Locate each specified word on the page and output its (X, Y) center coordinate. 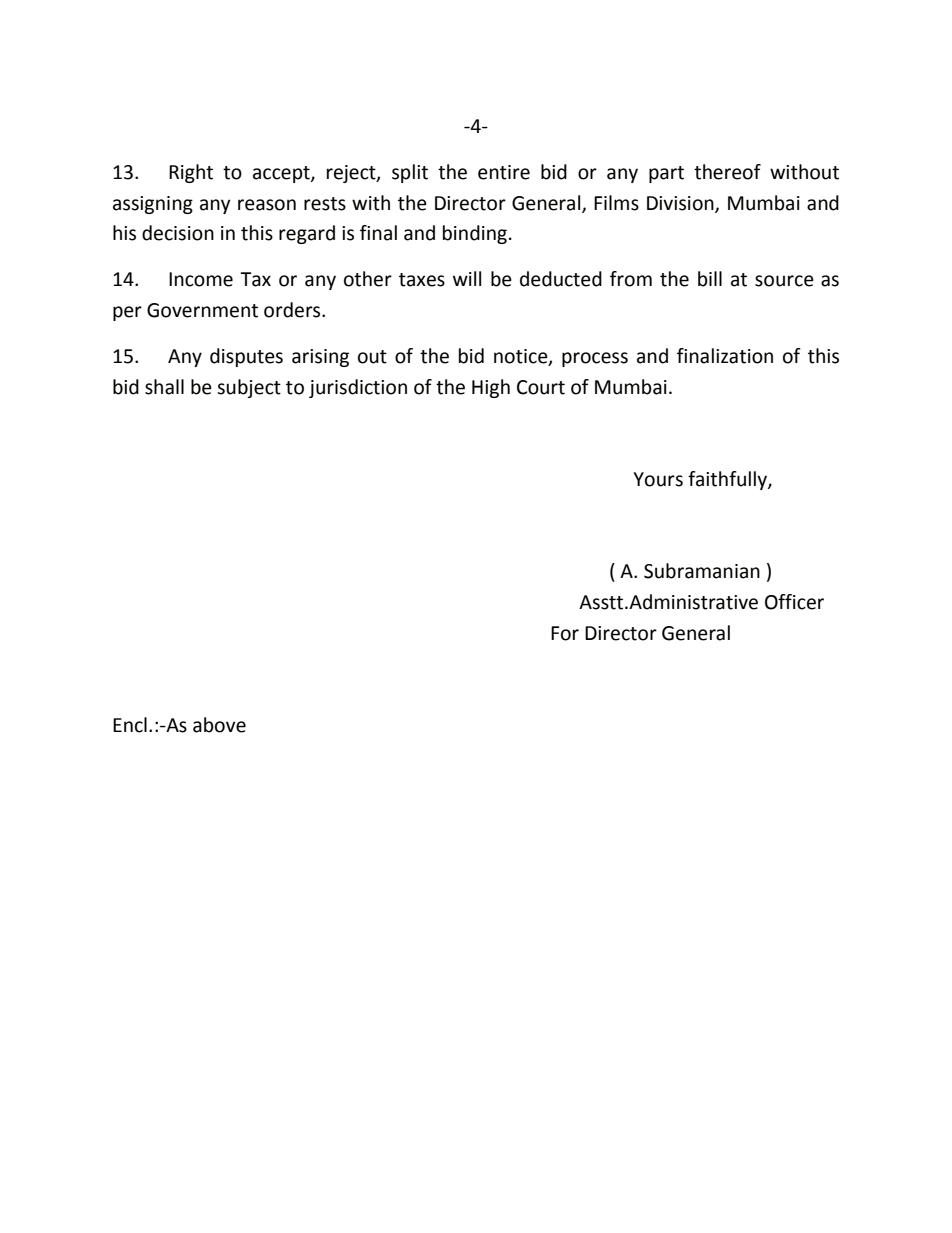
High (491, 388)
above (219, 725)
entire (504, 172)
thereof (727, 172)
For (565, 633)
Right (191, 173)
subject (249, 388)
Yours (658, 479)
